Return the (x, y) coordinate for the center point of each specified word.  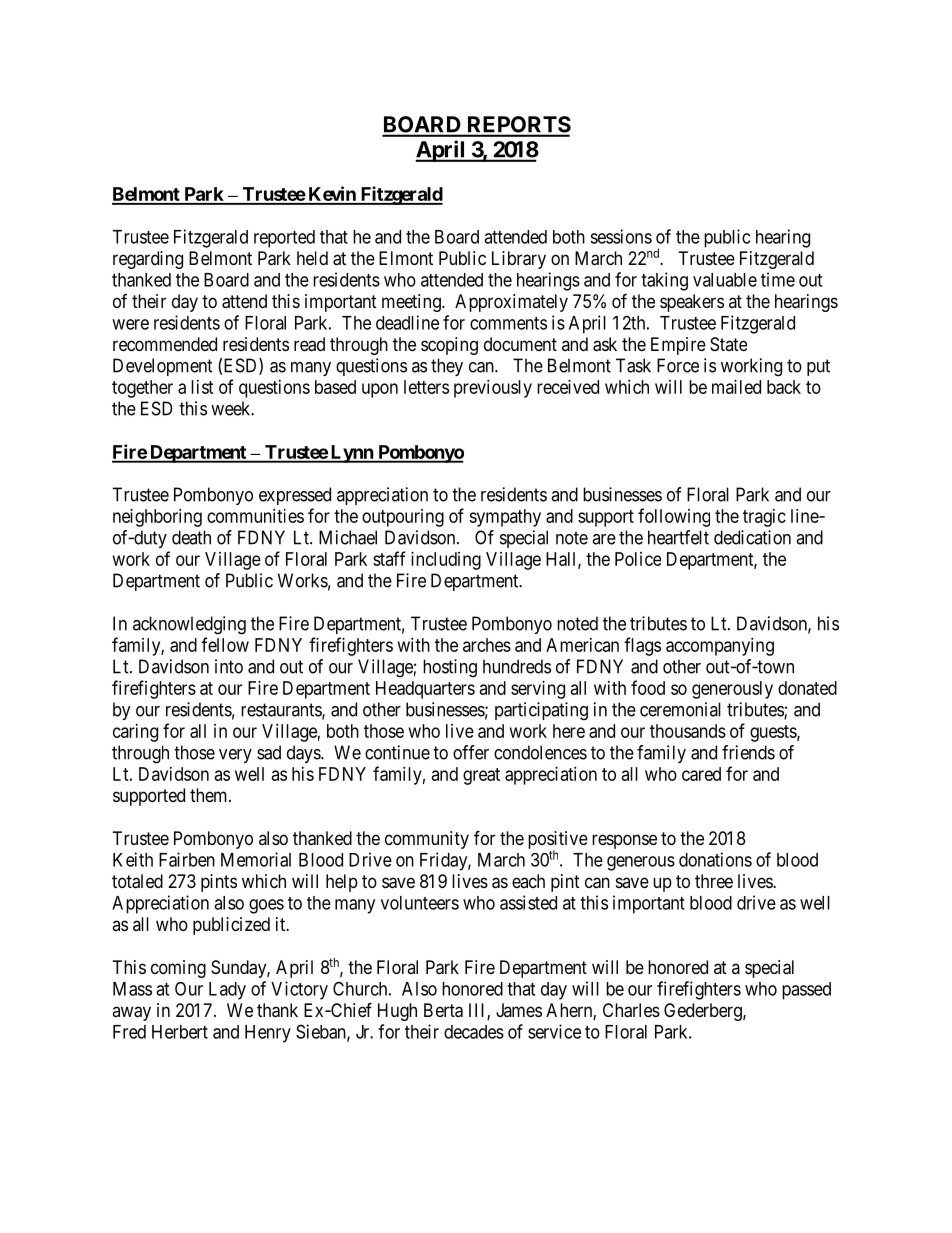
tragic (764, 518)
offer (471, 752)
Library (519, 260)
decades (474, 1032)
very (235, 756)
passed (806, 991)
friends (748, 752)
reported (284, 239)
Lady (227, 991)
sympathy (505, 518)
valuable (725, 280)
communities (255, 516)
